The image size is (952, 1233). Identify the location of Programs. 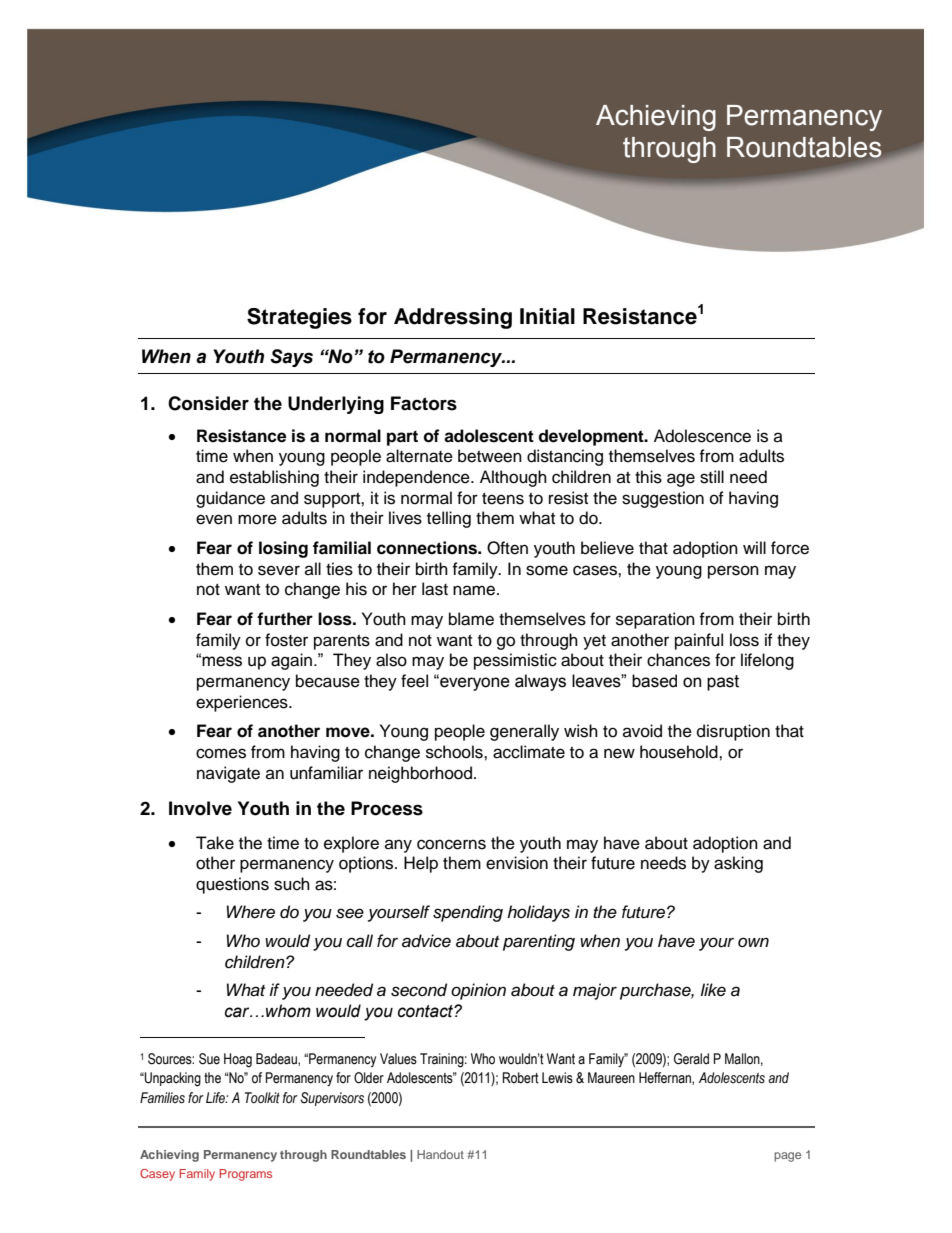
(245, 1175).
